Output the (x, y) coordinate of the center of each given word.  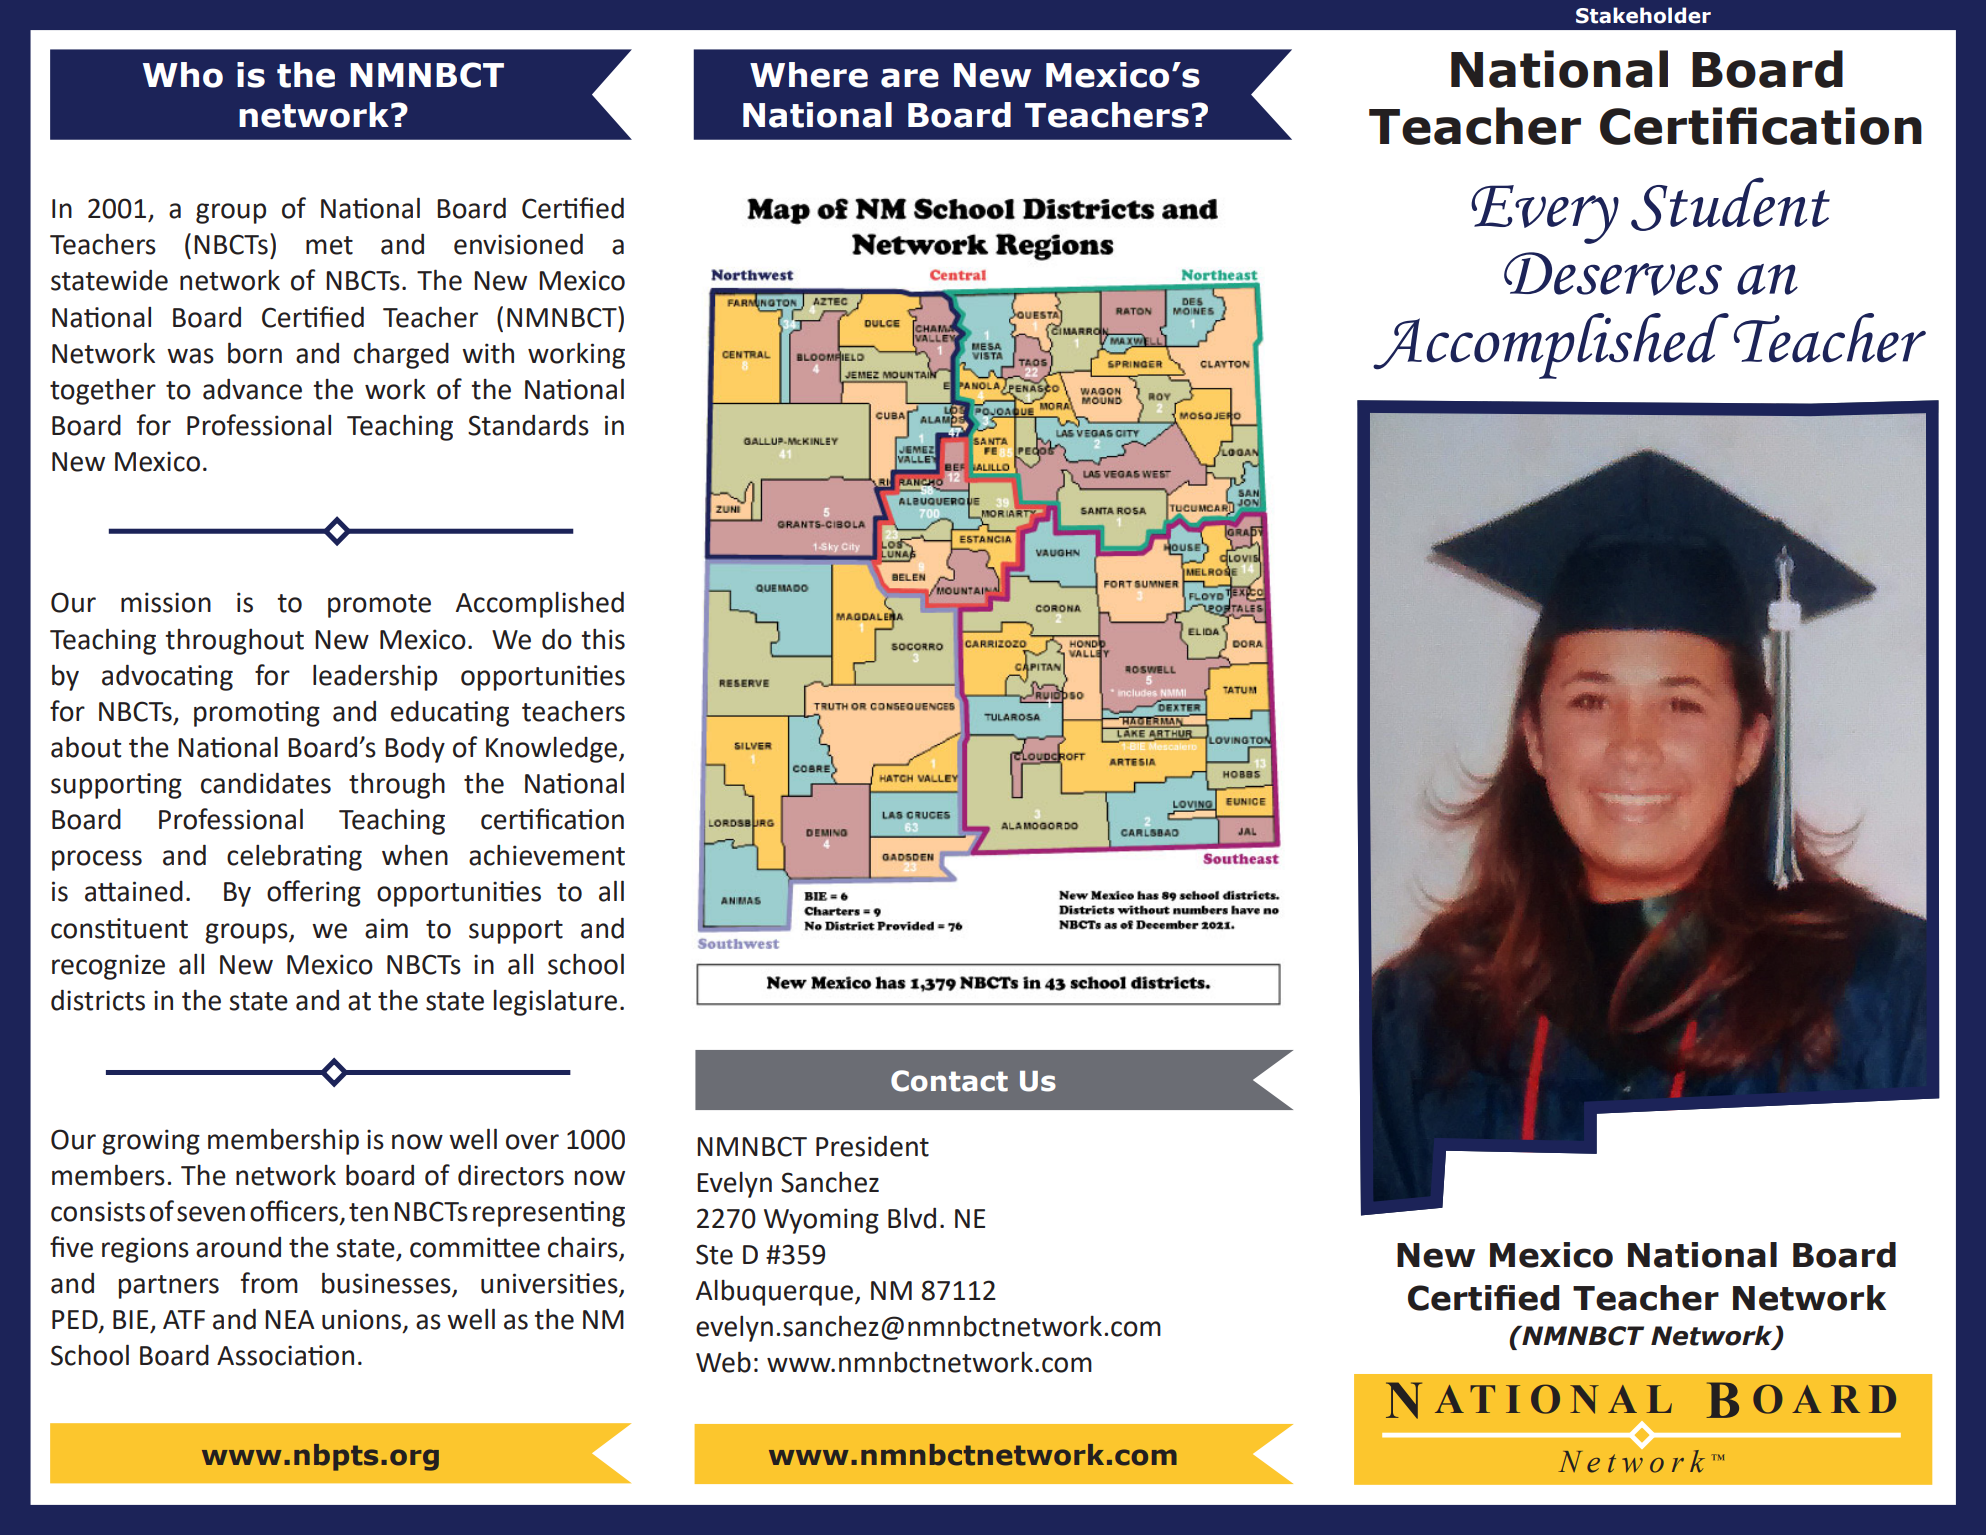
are (910, 78)
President (872, 1146)
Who (183, 75)
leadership (375, 677)
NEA (290, 1319)
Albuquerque (776, 1293)
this (603, 639)
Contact (949, 1081)
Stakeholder (1643, 15)
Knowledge (553, 750)
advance (252, 389)
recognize (108, 967)
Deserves (1613, 274)
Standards (528, 425)
